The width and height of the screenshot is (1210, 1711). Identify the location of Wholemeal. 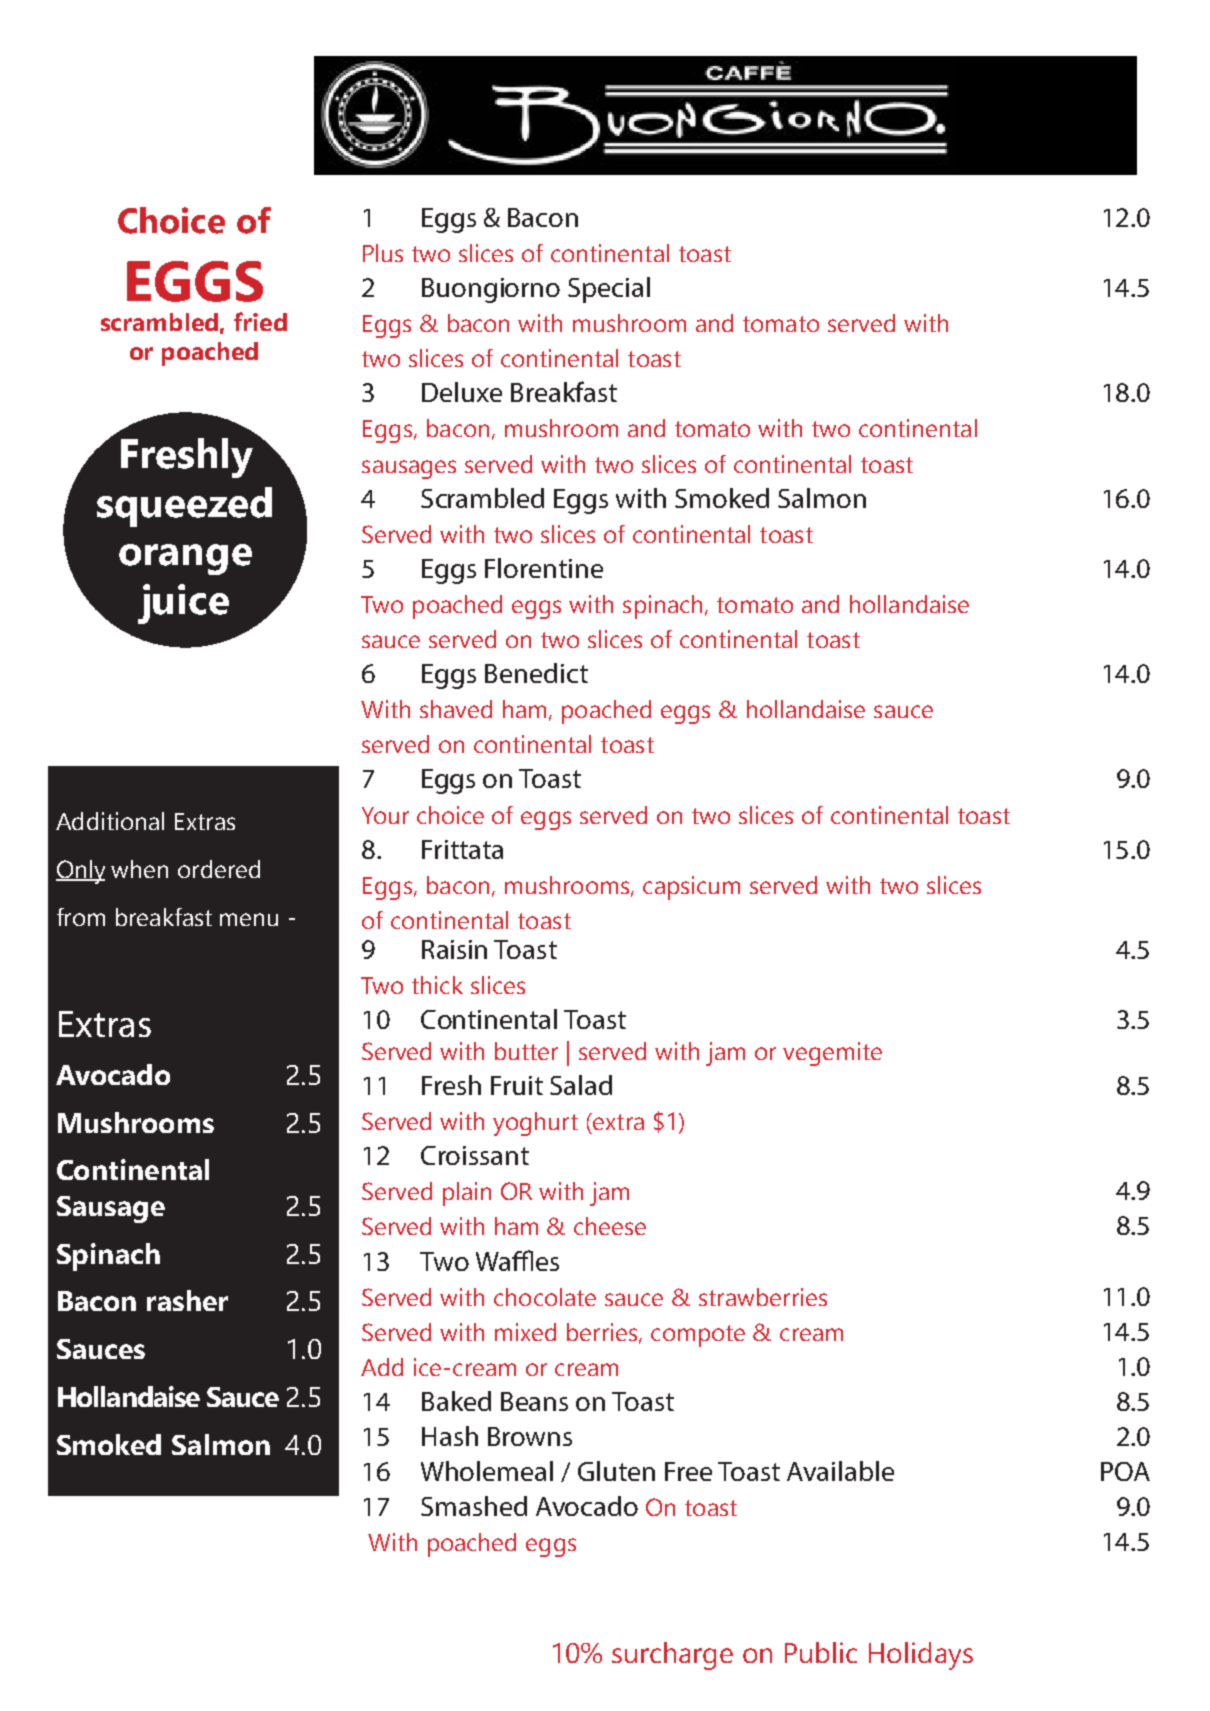
(487, 1471).
